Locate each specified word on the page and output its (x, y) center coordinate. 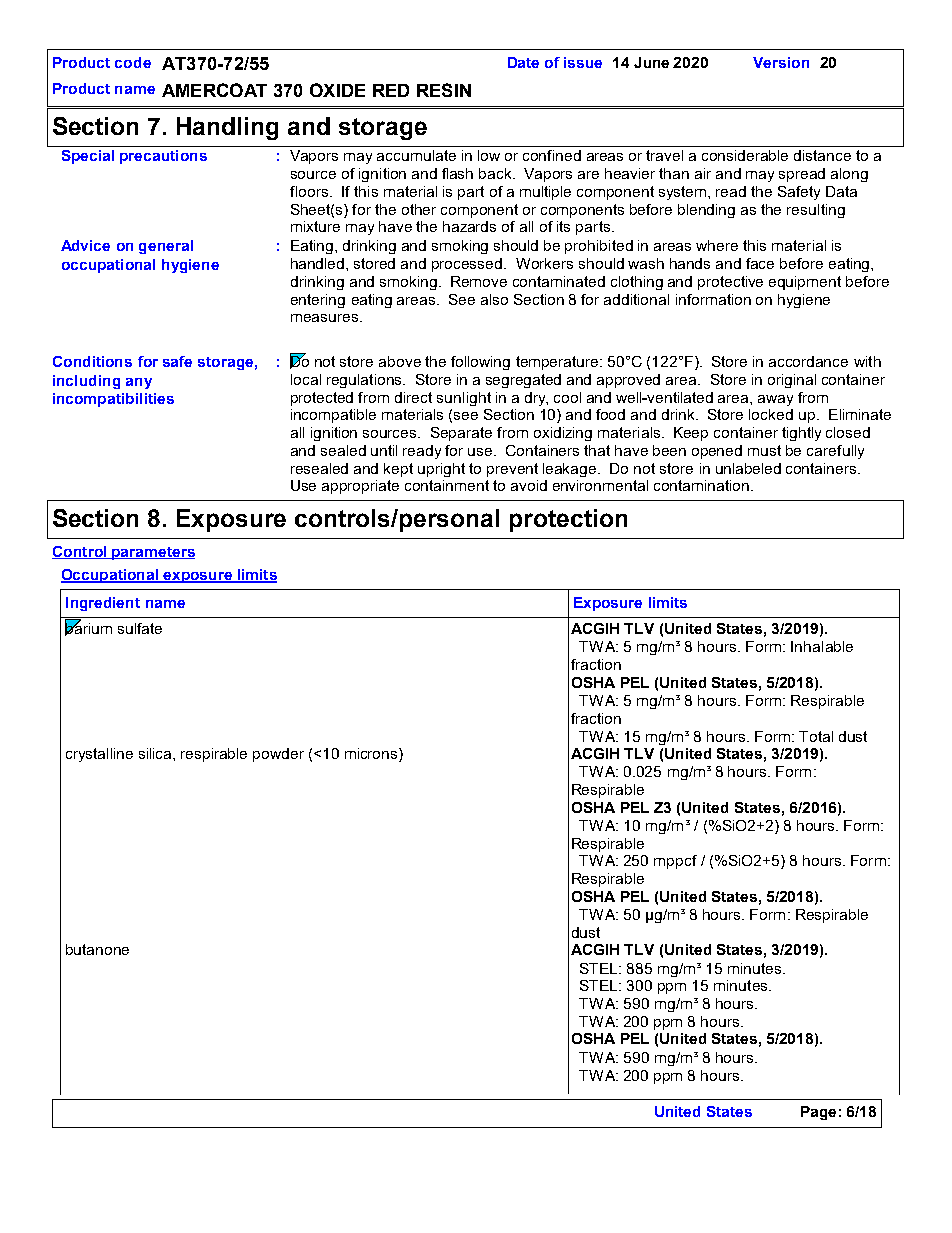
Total (816, 736)
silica (156, 753)
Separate (461, 434)
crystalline (99, 755)
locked (771, 414)
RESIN (444, 90)
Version (781, 62)
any (139, 383)
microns (372, 755)
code (133, 62)
